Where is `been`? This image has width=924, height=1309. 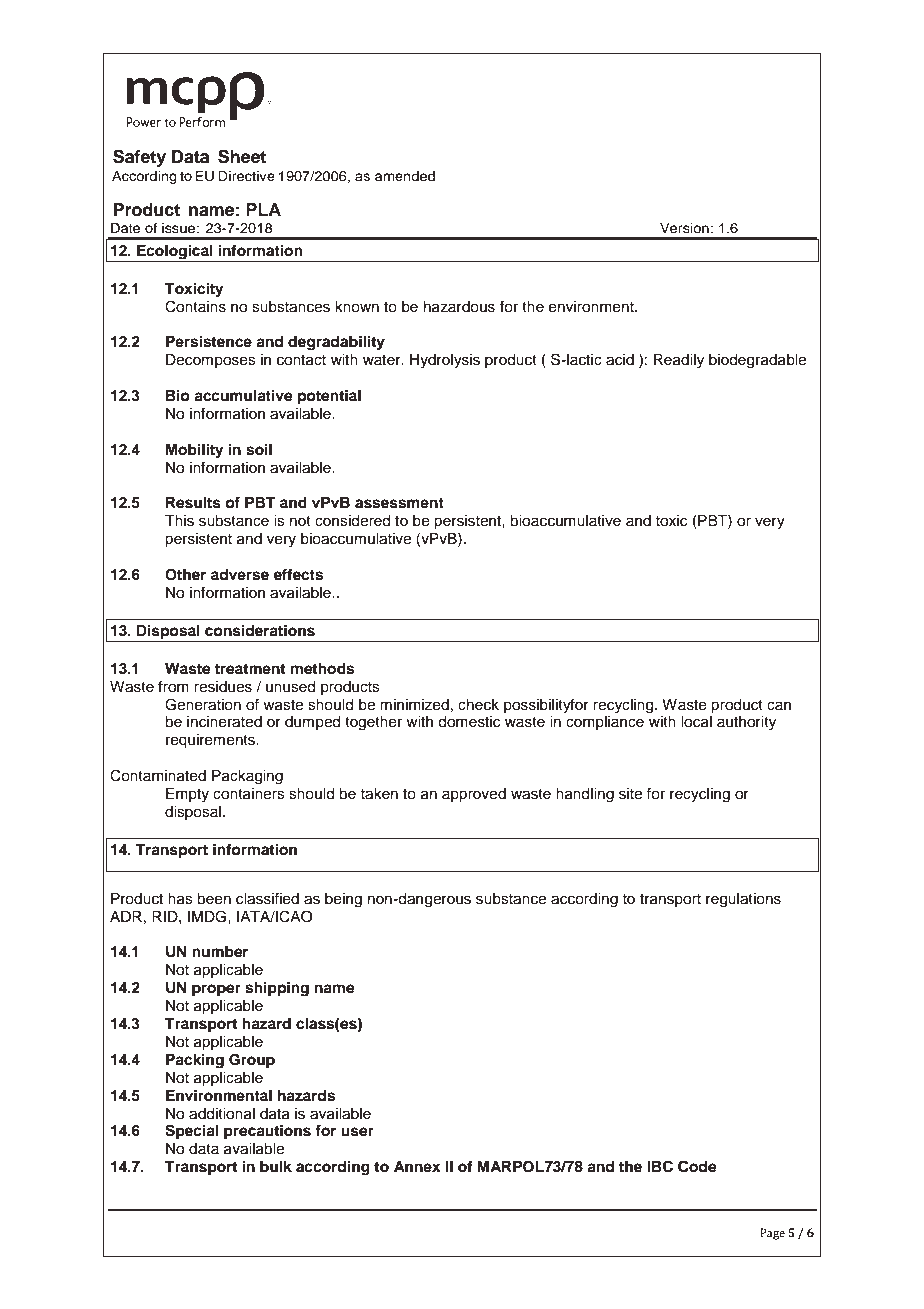
been is located at coordinates (214, 899).
